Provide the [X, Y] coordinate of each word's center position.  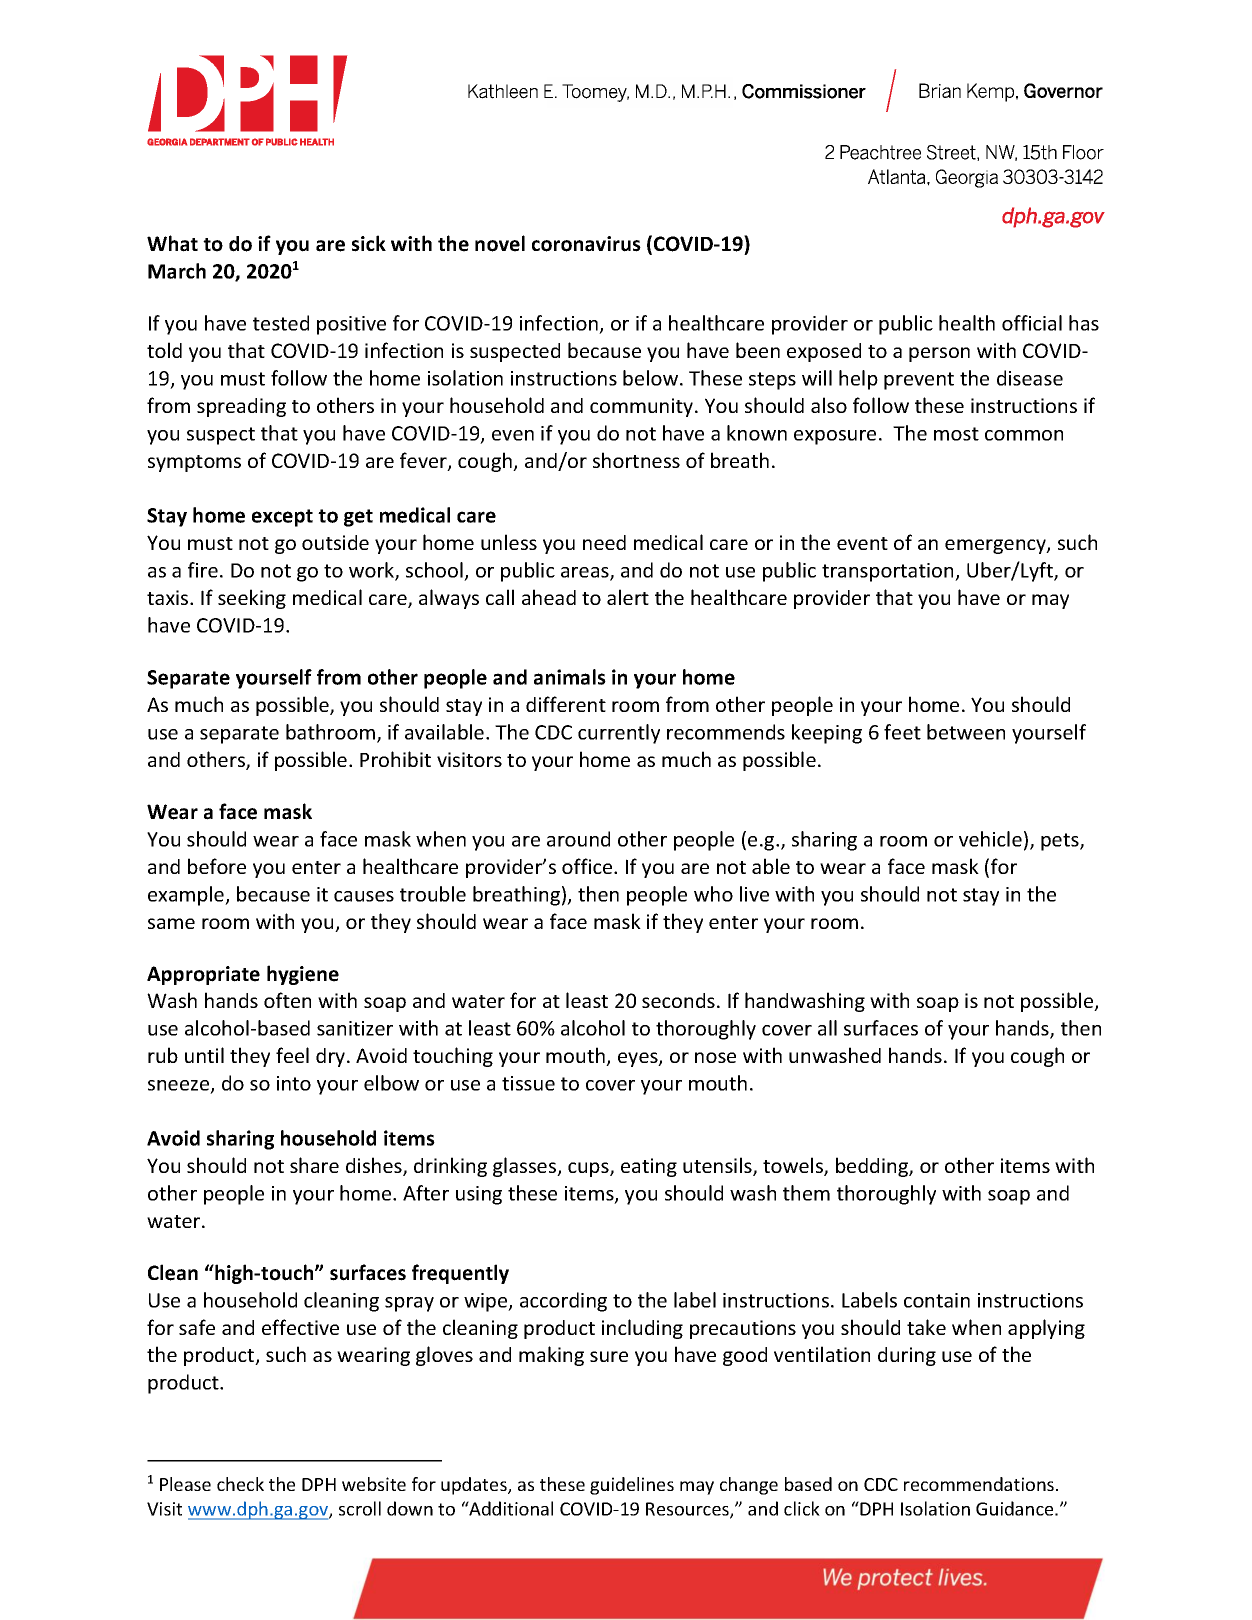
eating [649, 1167]
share [314, 1165]
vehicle [990, 839]
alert [628, 597]
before [217, 866]
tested [281, 323]
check [240, 1484]
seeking [252, 599]
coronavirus [586, 244]
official [1032, 323]
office [588, 866]
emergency [996, 546]
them [806, 1193]
